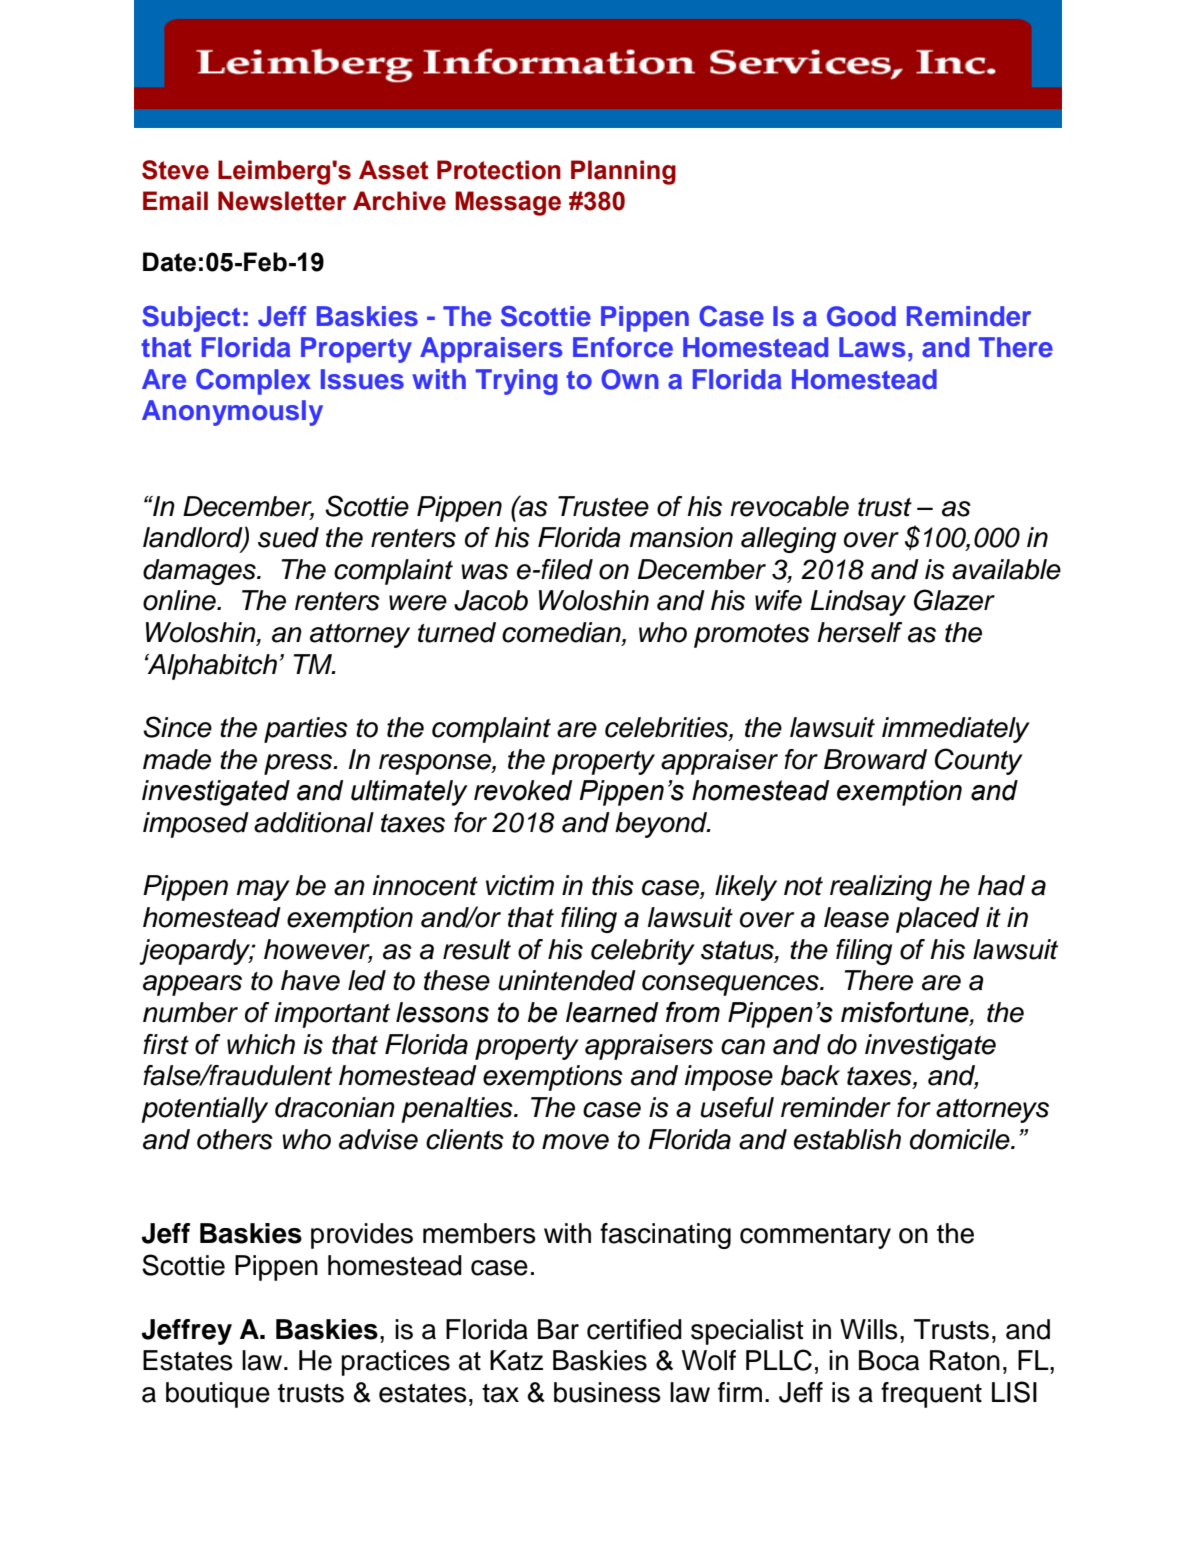  Describe the element at coordinates (954, 600) in the screenshot. I see `Glazer` at that location.
